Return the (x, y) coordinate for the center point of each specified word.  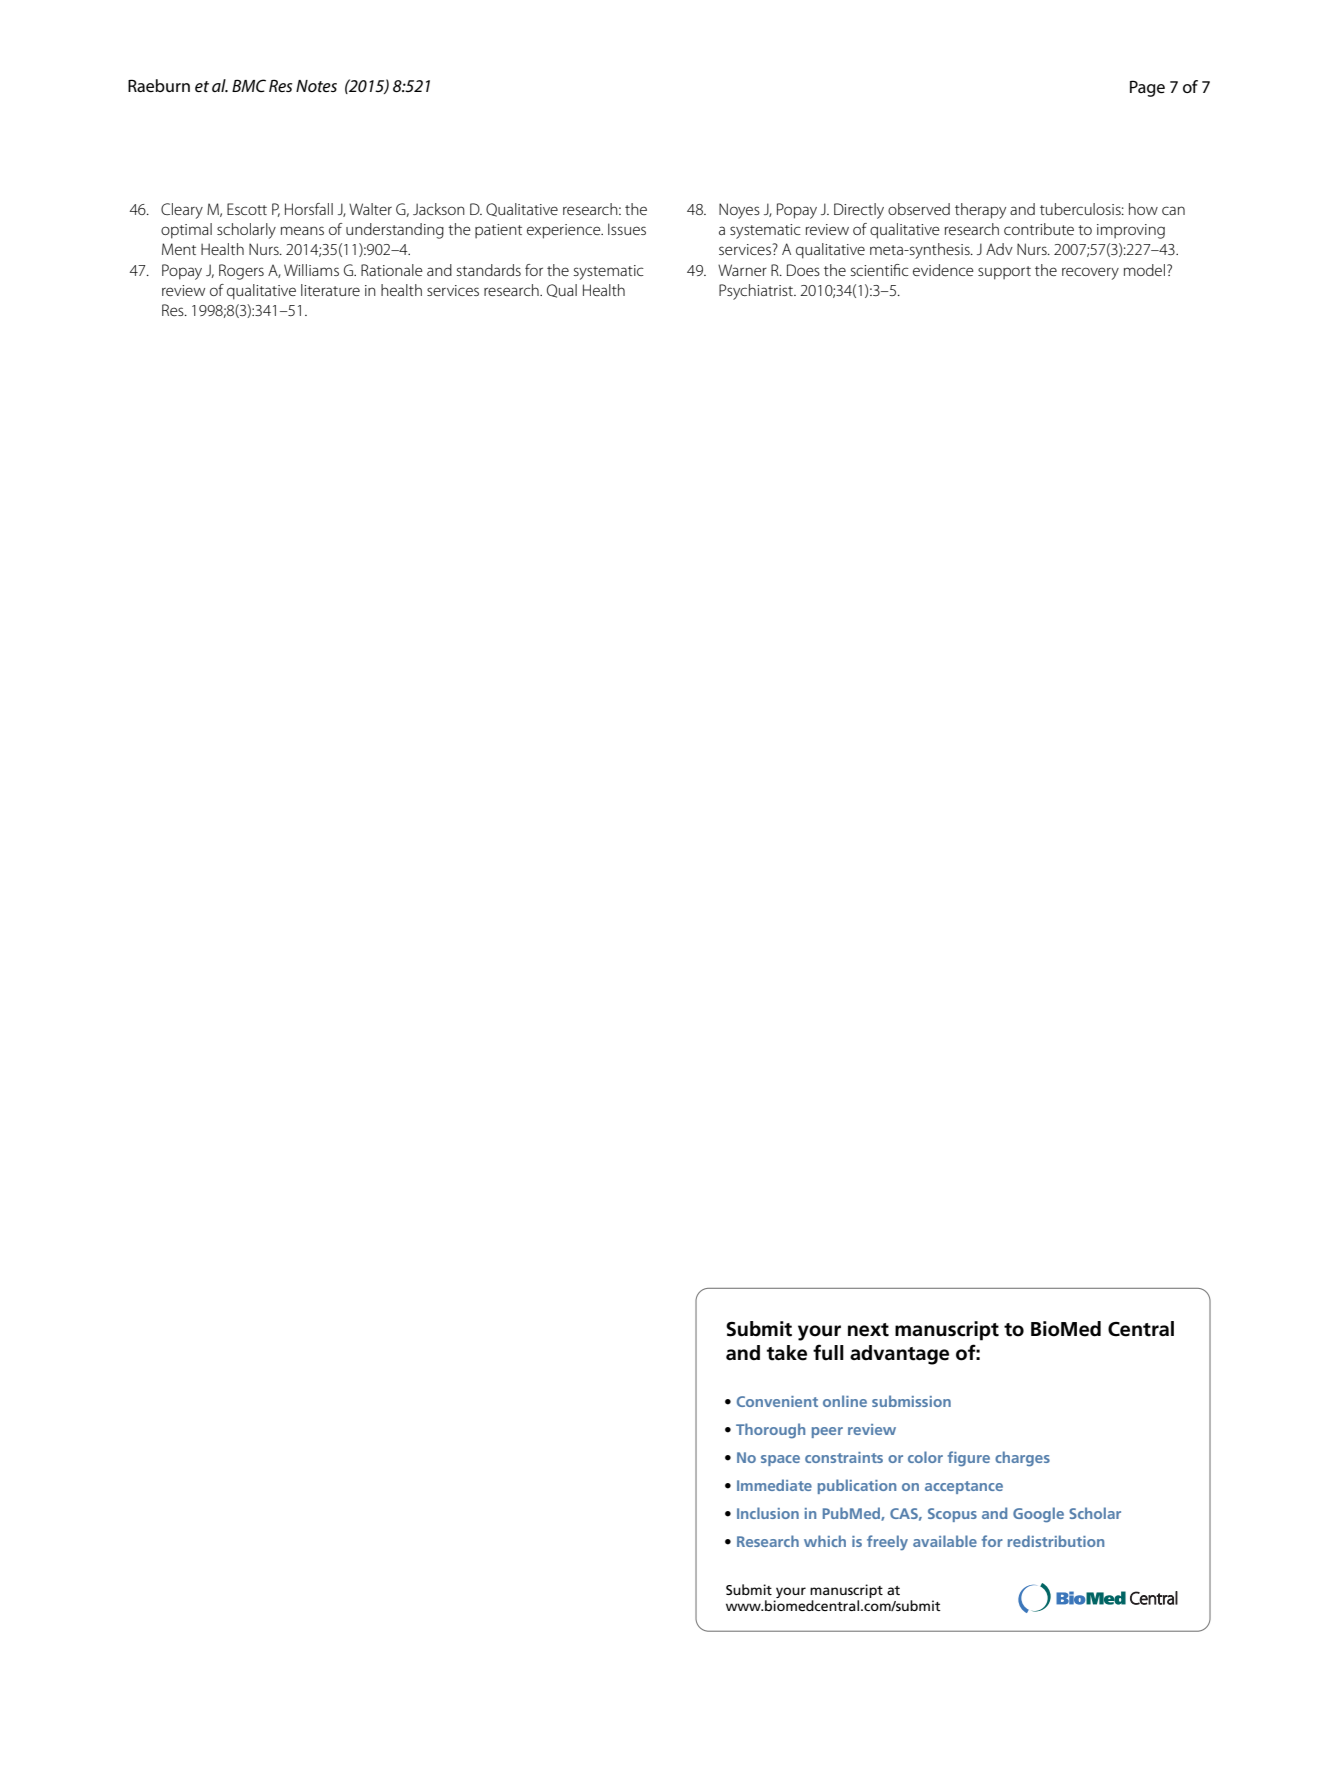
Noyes (739, 211)
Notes (316, 86)
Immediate (774, 1485)
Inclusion (768, 1513)
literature (330, 290)
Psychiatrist (757, 292)
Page (1147, 88)
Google (1038, 1515)
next (868, 1330)
